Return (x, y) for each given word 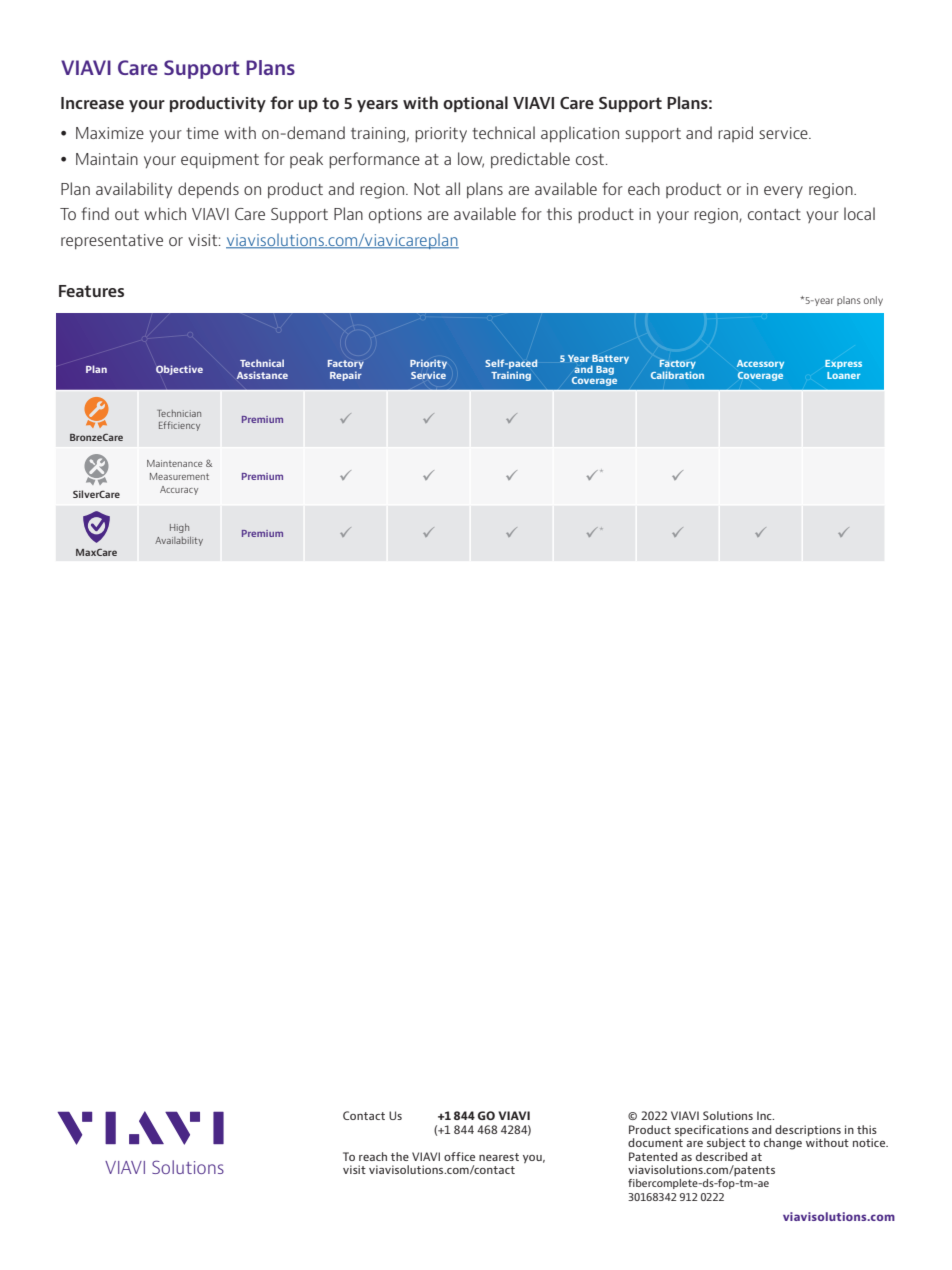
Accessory (760, 364)
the (400, 1156)
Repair (346, 376)
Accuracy (179, 490)
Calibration (677, 375)
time (202, 133)
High (179, 528)
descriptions (808, 1130)
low (471, 159)
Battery (610, 360)
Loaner (843, 375)
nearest (499, 1157)
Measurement (179, 476)
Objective (179, 370)
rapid (735, 134)
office (459, 1156)
